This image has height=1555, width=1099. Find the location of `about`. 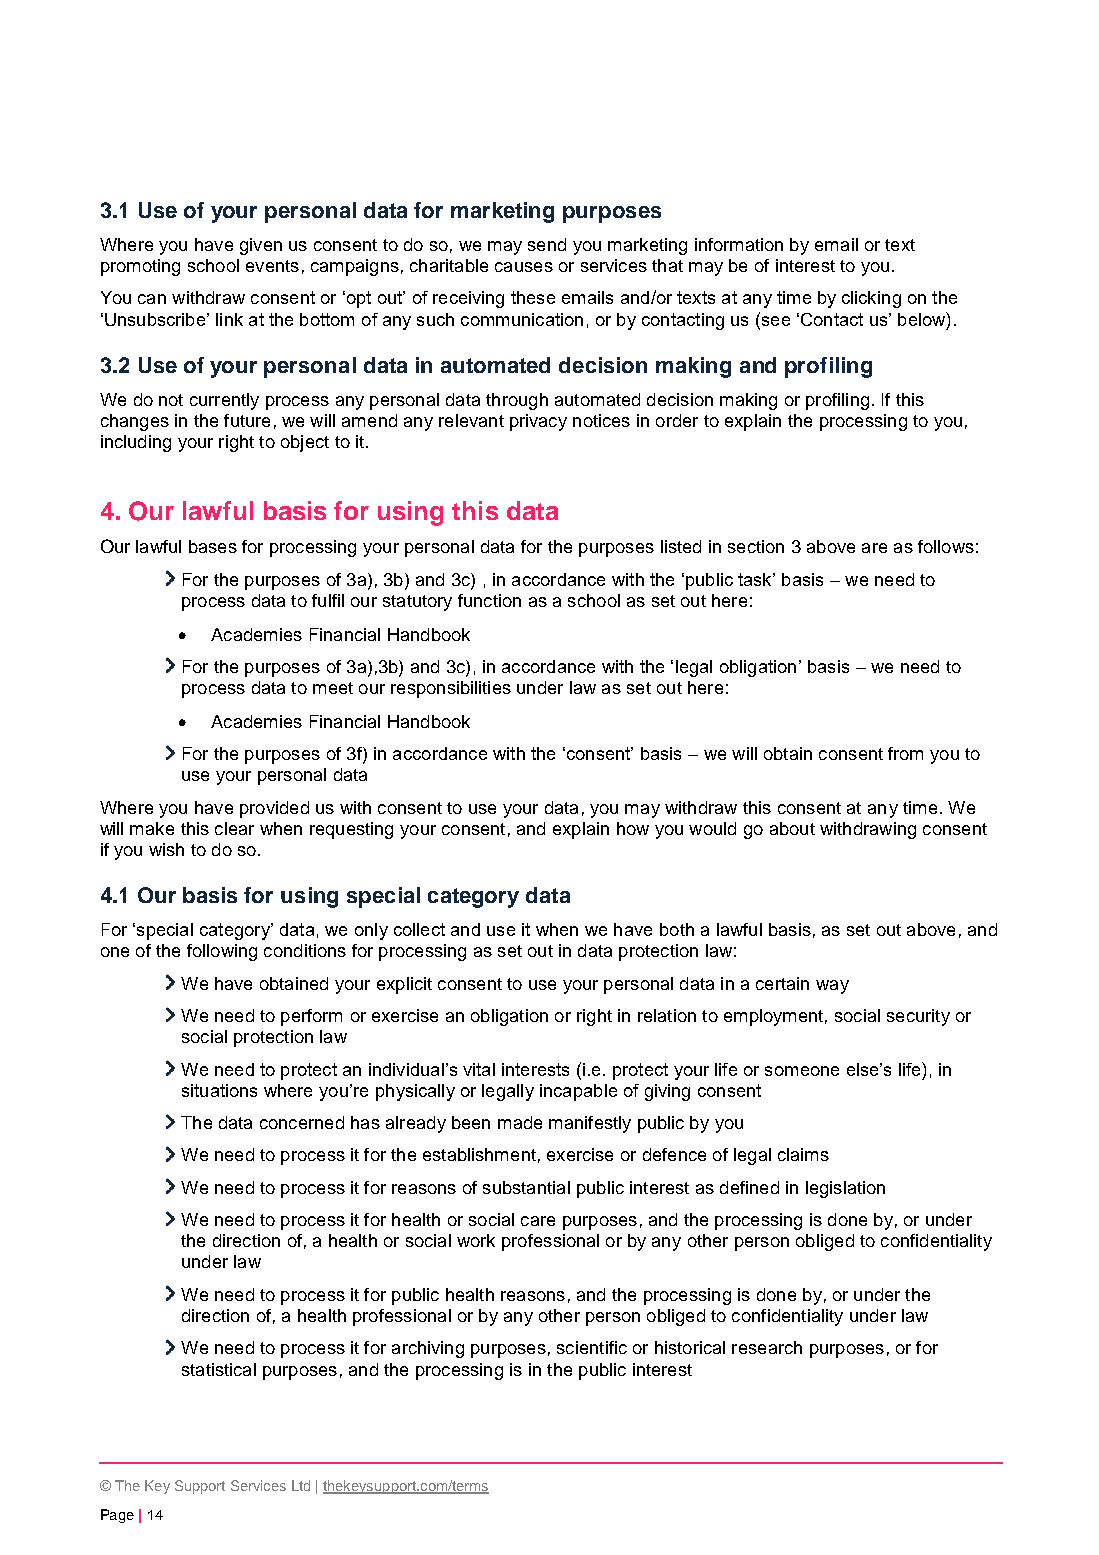

about is located at coordinates (792, 828).
